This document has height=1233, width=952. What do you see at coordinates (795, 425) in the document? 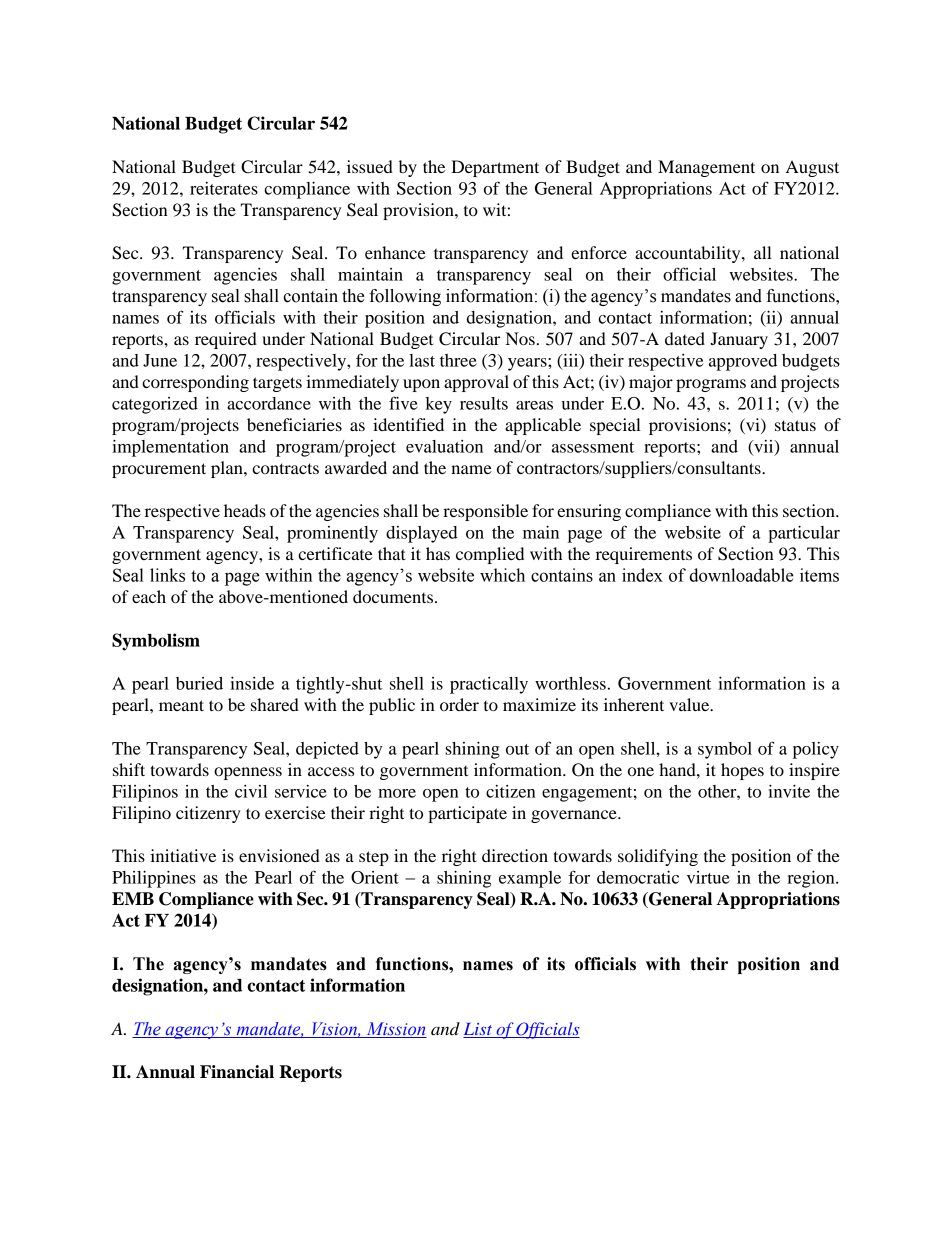
I see `status` at bounding box center [795, 425].
